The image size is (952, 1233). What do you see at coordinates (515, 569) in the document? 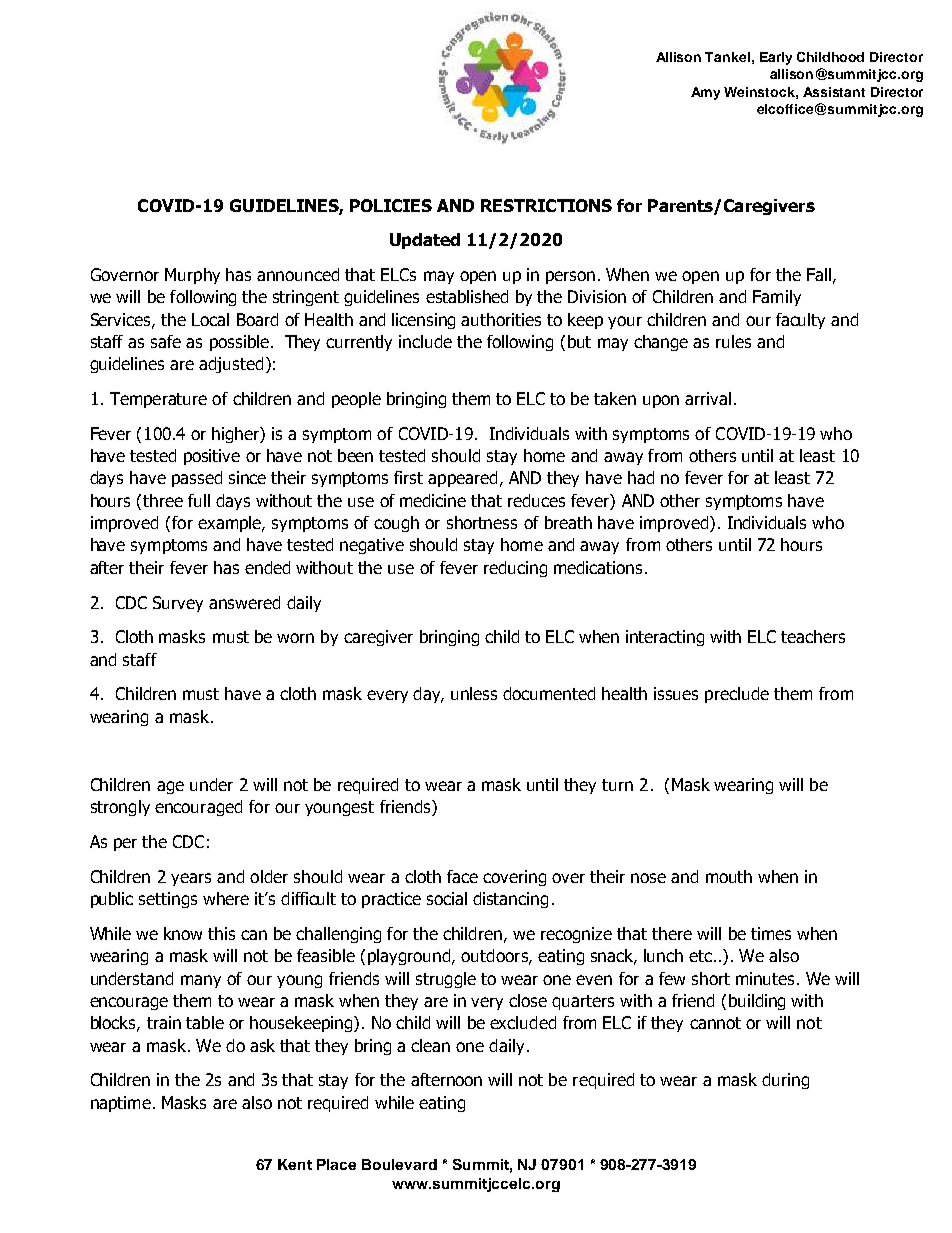
I see `reducing` at bounding box center [515, 569].
